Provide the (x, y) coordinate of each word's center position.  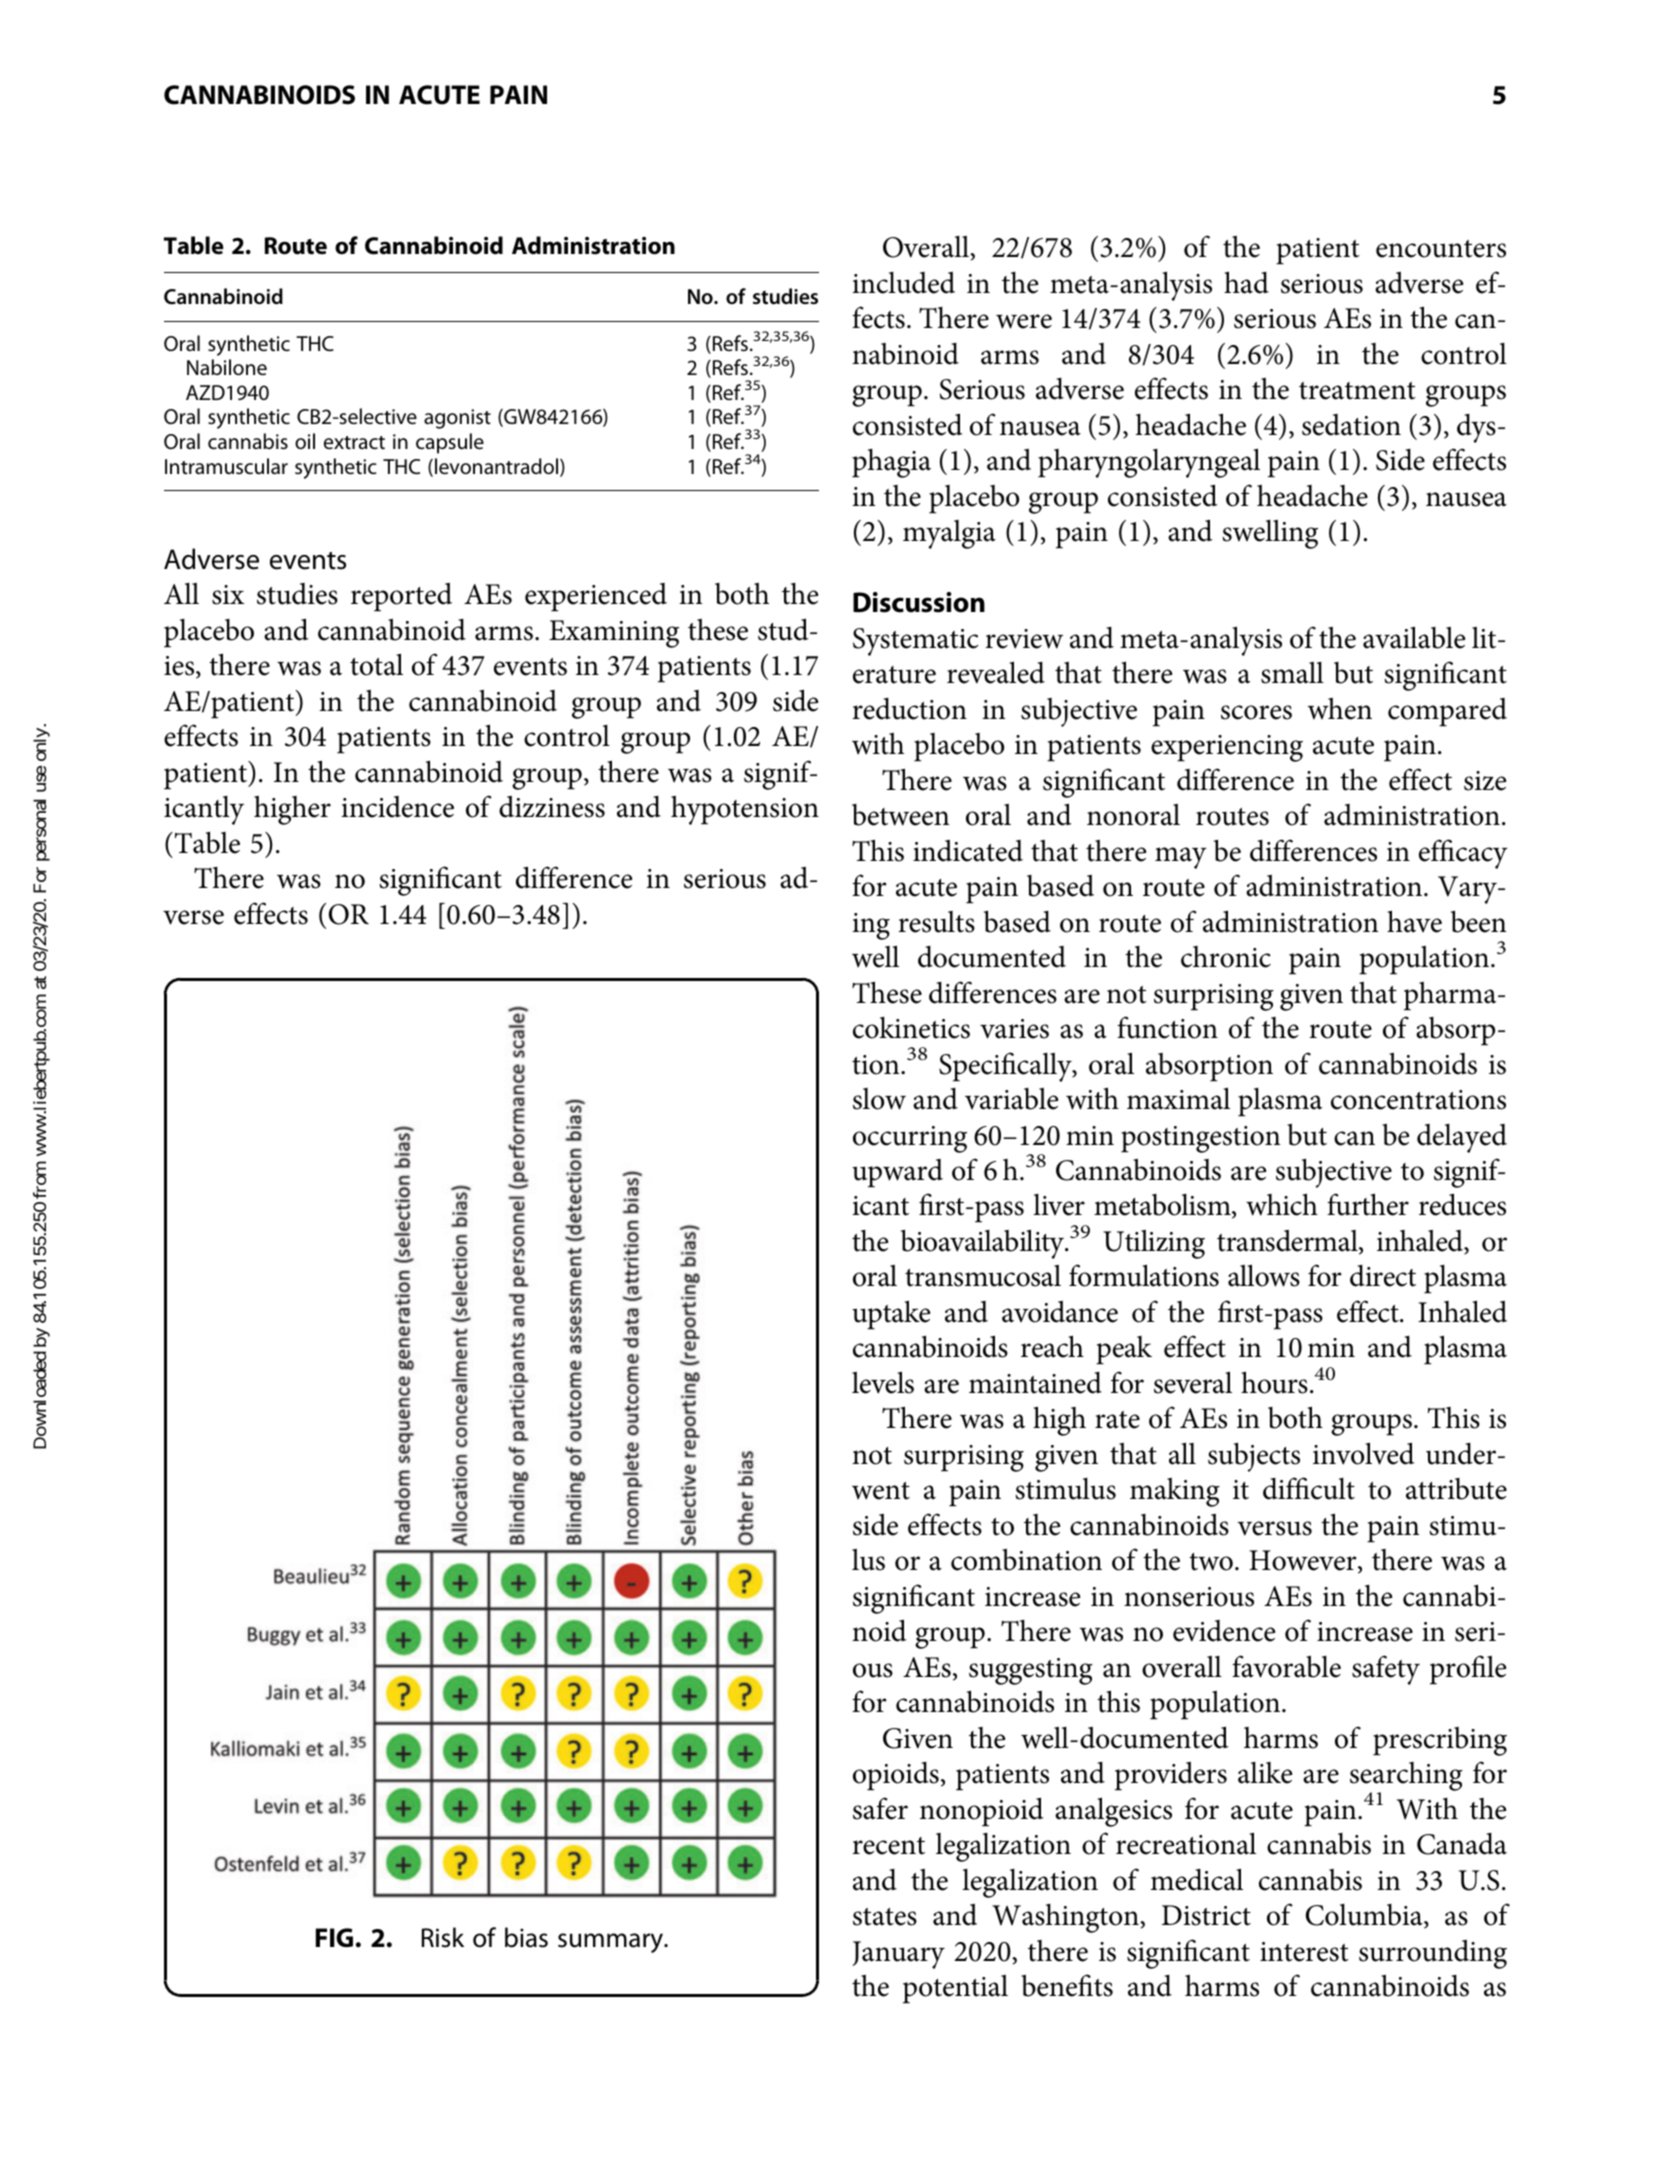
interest (1304, 1952)
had (1246, 282)
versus (1274, 1528)
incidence (397, 807)
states (885, 1917)
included (903, 282)
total (376, 664)
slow (879, 1099)
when (1340, 708)
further (1368, 1204)
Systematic (916, 642)
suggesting (1031, 1671)
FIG (334, 1937)
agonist (457, 419)
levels (883, 1382)
